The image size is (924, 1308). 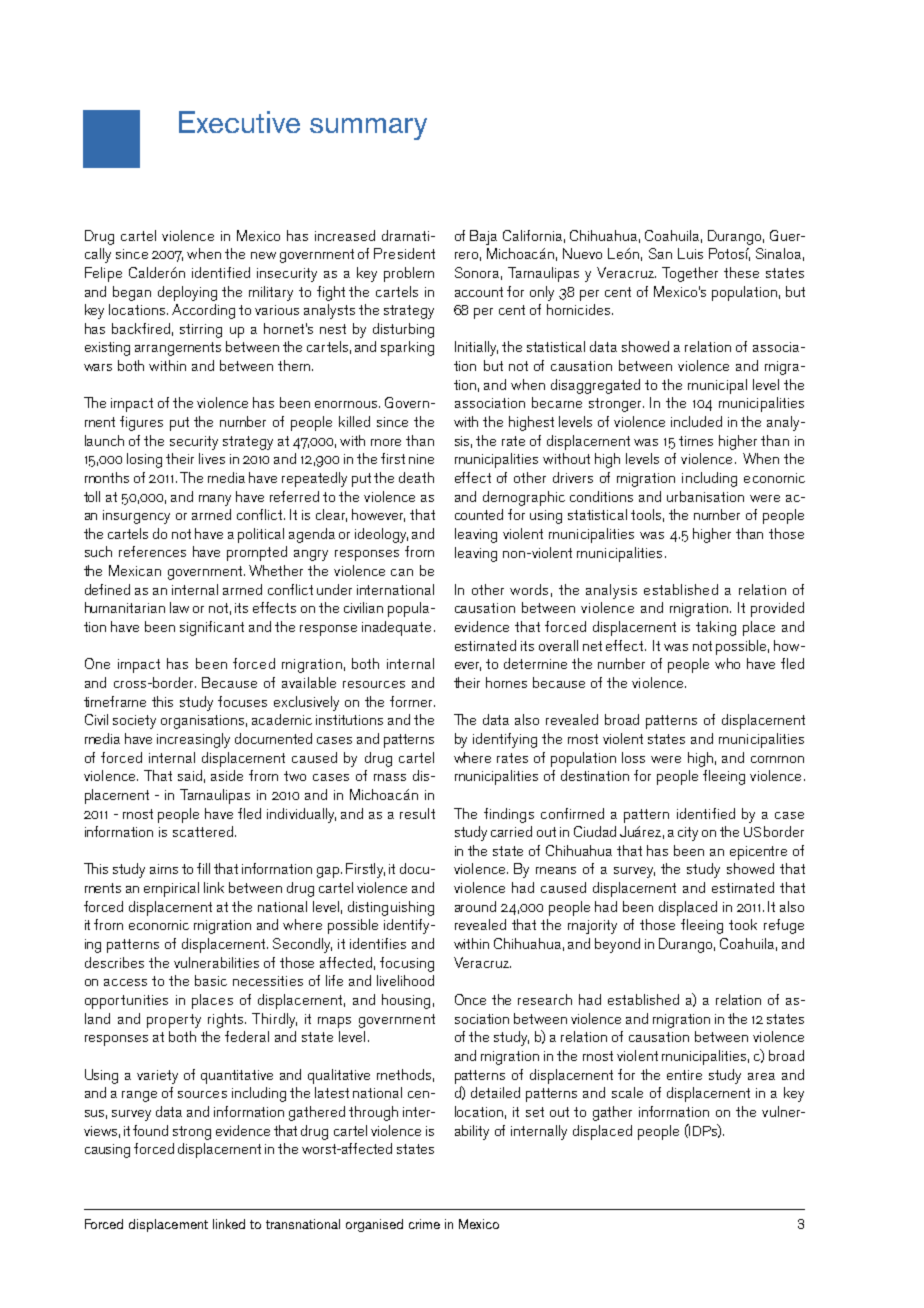 I want to click on found, so click(x=150, y=1130).
